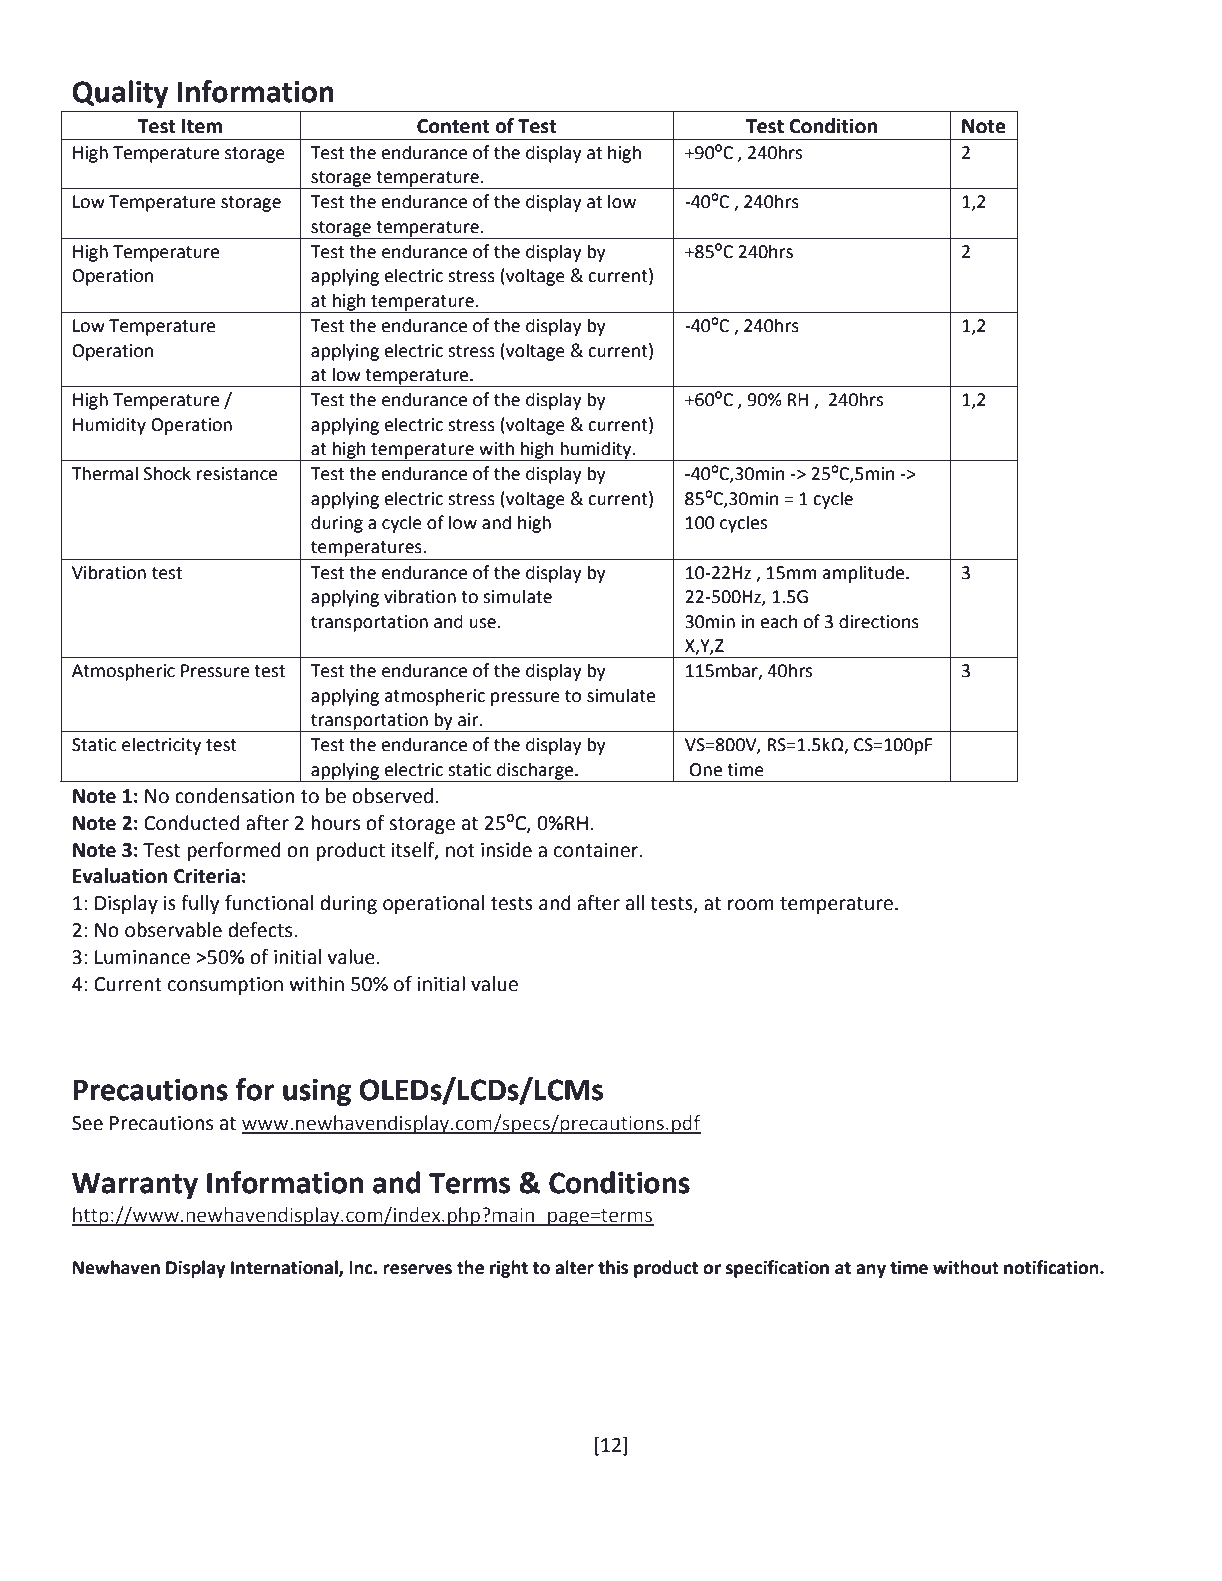 Image resolution: width=1222 pixels, height=1581 pixels. I want to click on Item, so click(202, 126).
